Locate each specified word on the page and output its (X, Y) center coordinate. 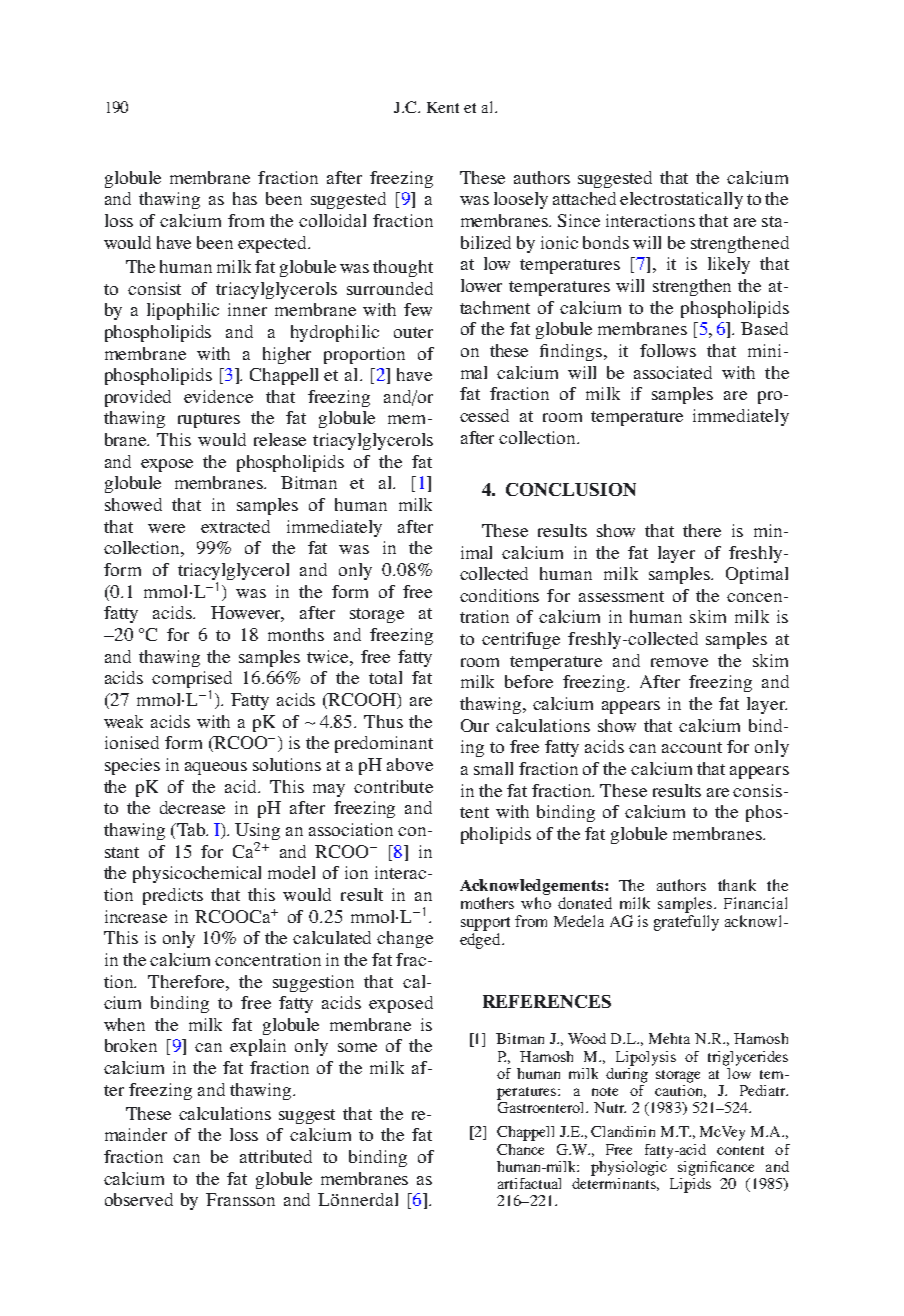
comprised (192, 681)
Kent (443, 107)
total (385, 677)
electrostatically (681, 200)
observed (139, 1199)
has (245, 198)
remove (679, 662)
